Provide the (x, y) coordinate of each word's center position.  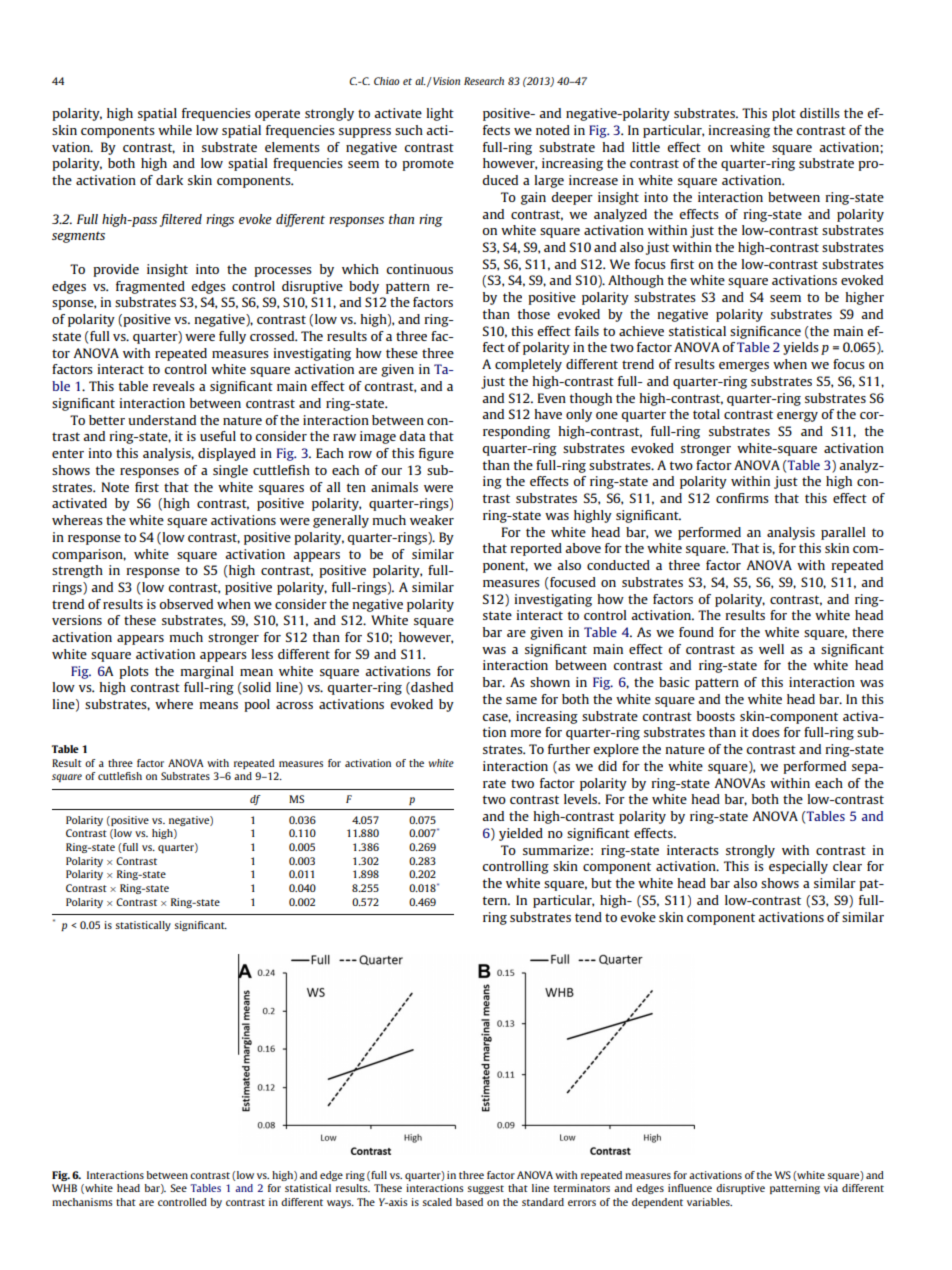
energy (797, 417)
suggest (485, 1189)
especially (798, 867)
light (440, 114)
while (175, 130)
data (412, 436)
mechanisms (82, 1202)
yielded (521, 834)
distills (820, 113)
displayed (227, 454)
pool (257, 705)
